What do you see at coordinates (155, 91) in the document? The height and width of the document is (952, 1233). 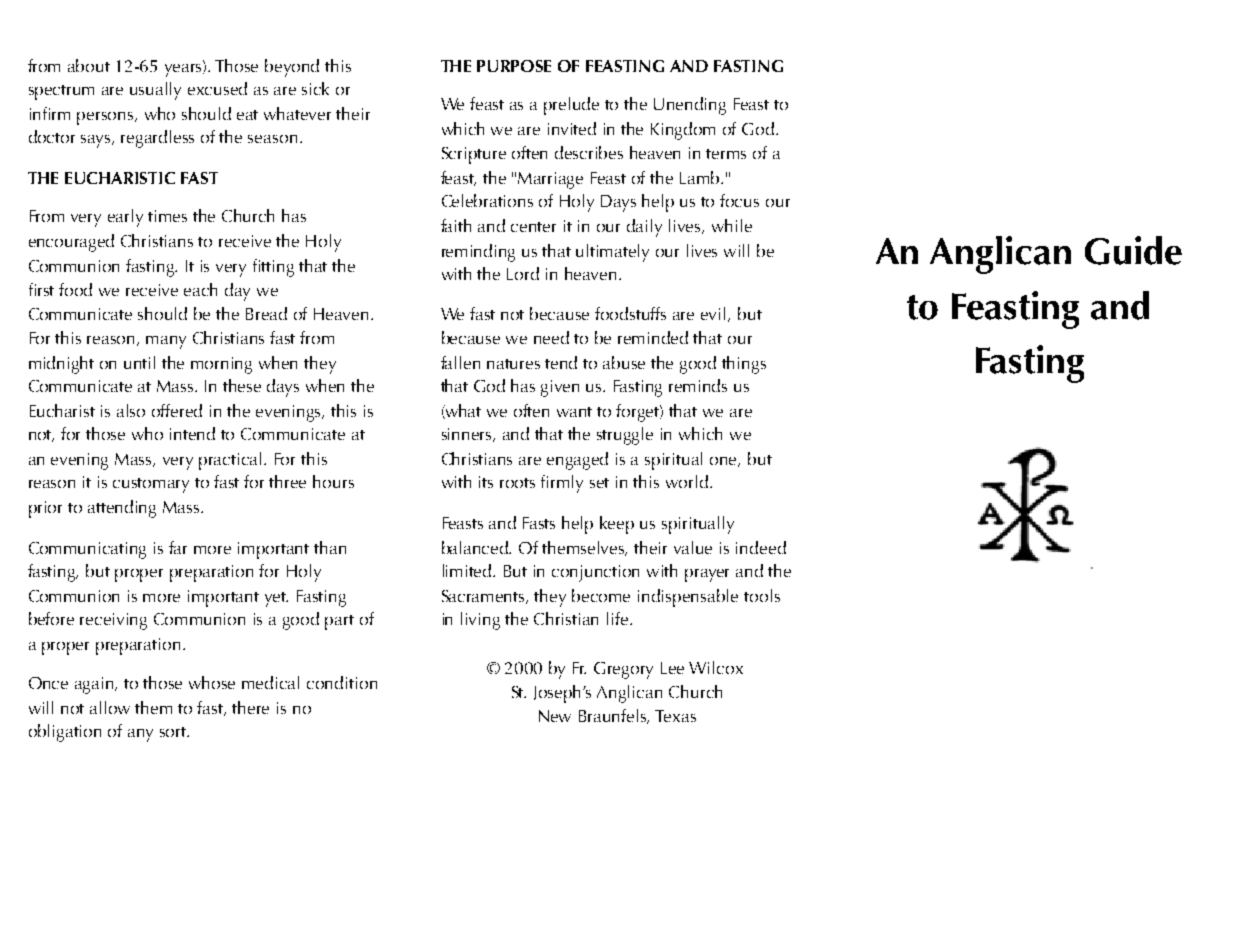 I see `usually` at bounding box center [155, 91].
